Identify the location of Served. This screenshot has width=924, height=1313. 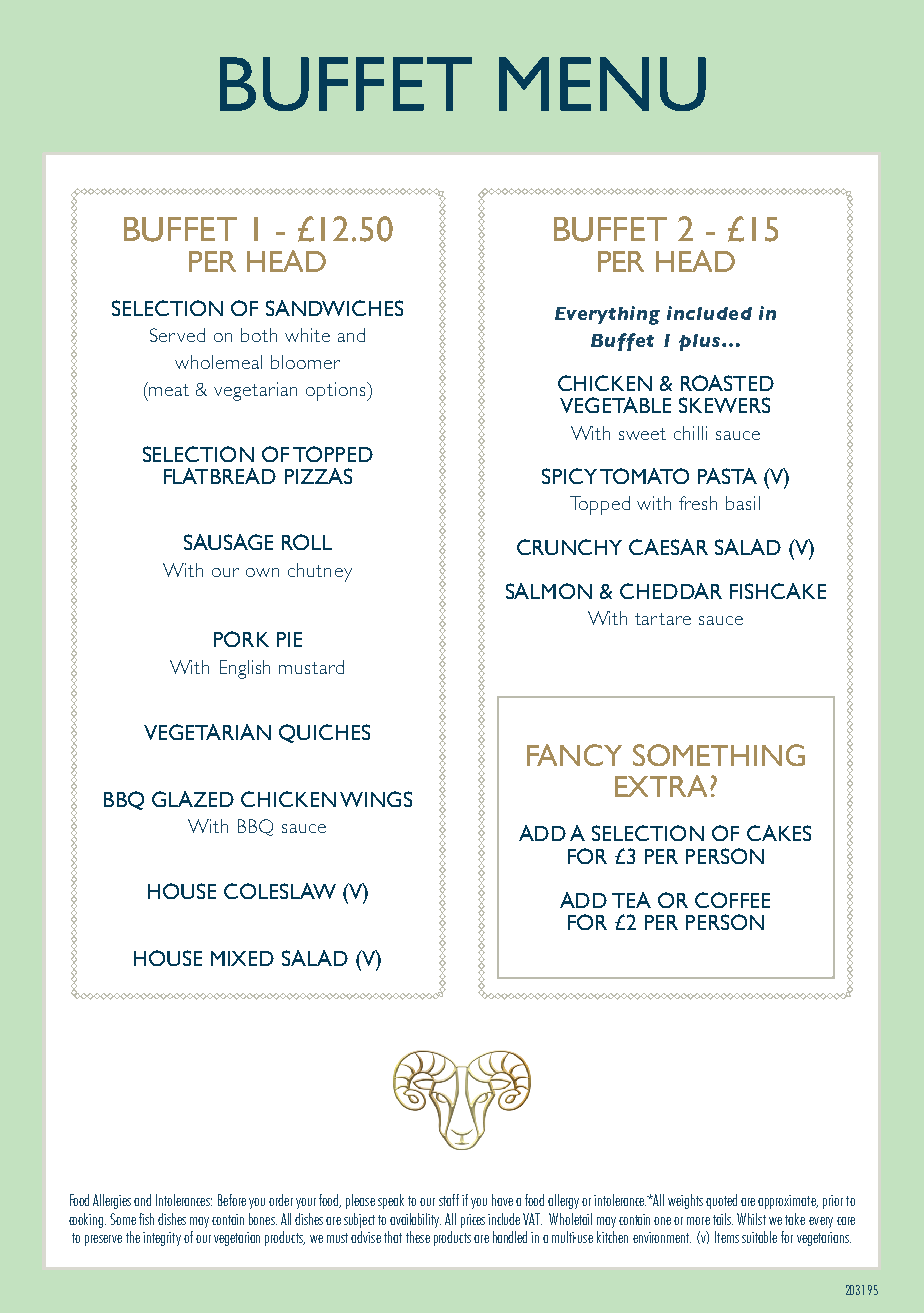
(177, 335).
